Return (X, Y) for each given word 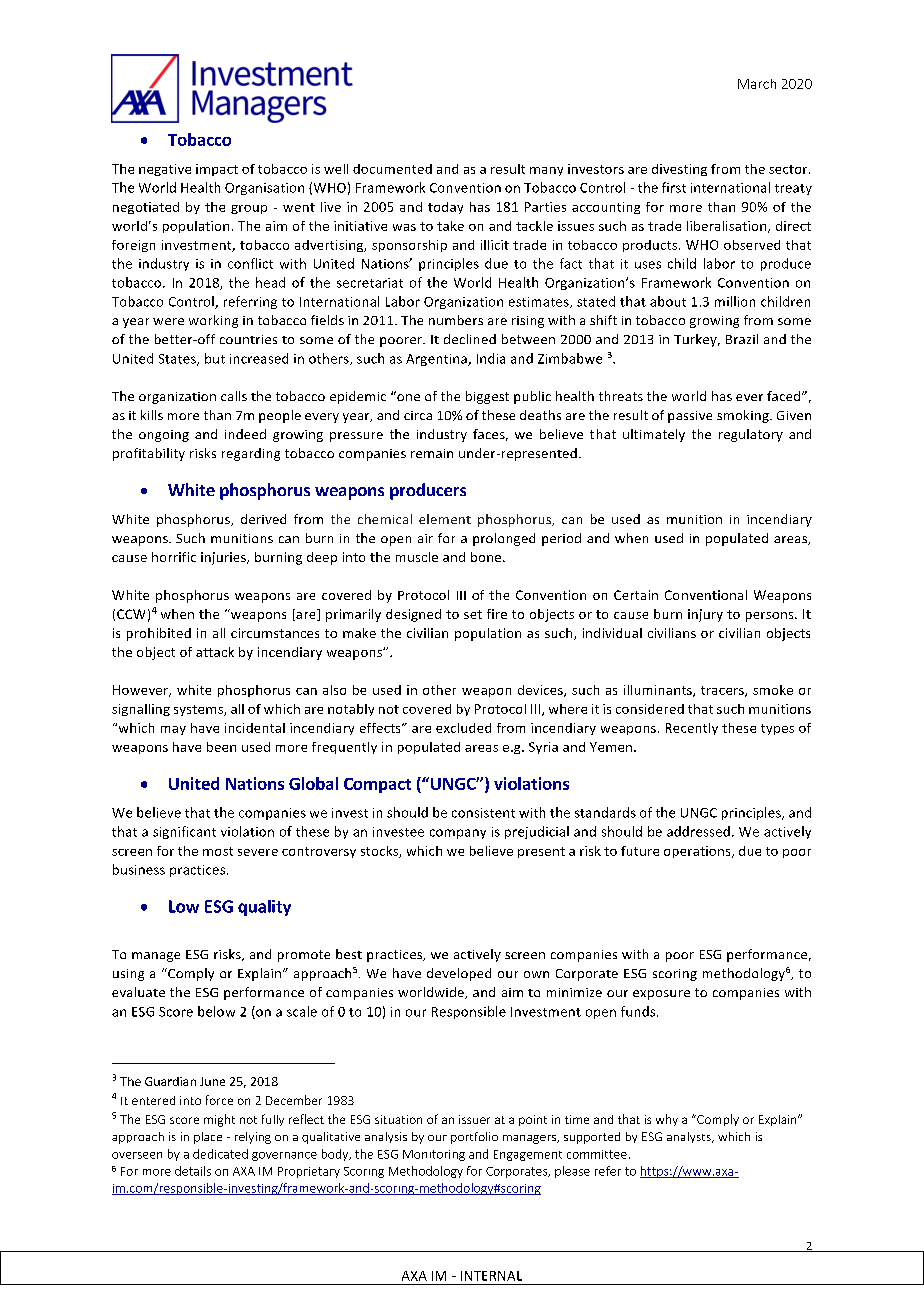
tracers (723, 691)
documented (392, 169)
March (757, 84)
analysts (690, 1137)
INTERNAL (491, 1276)
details (193, 1171)
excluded (463, 728)
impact (217, 170)
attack (215, 652)
